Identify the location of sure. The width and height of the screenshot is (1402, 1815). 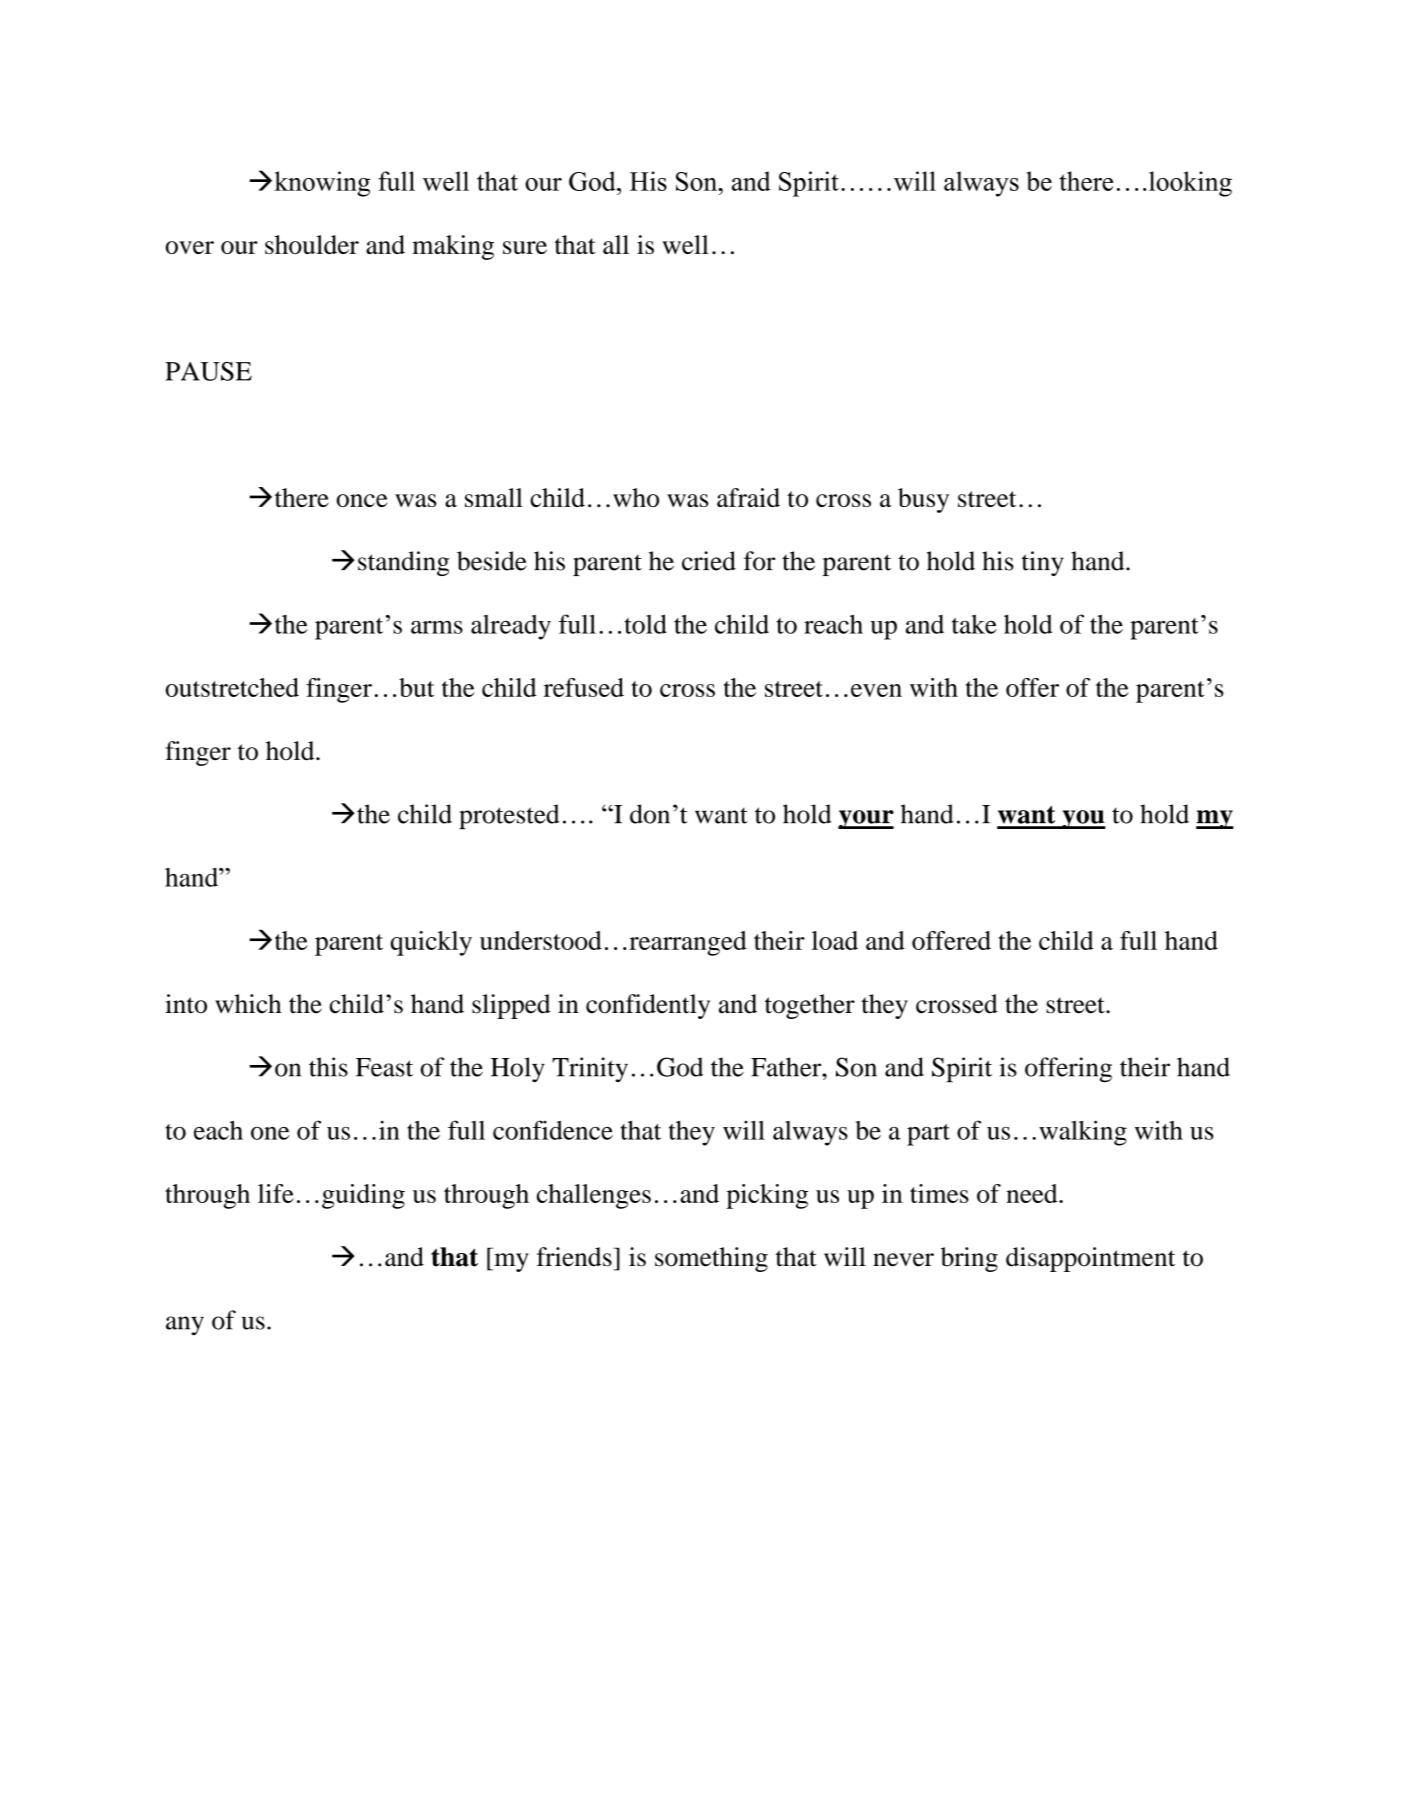
(525, 247).
